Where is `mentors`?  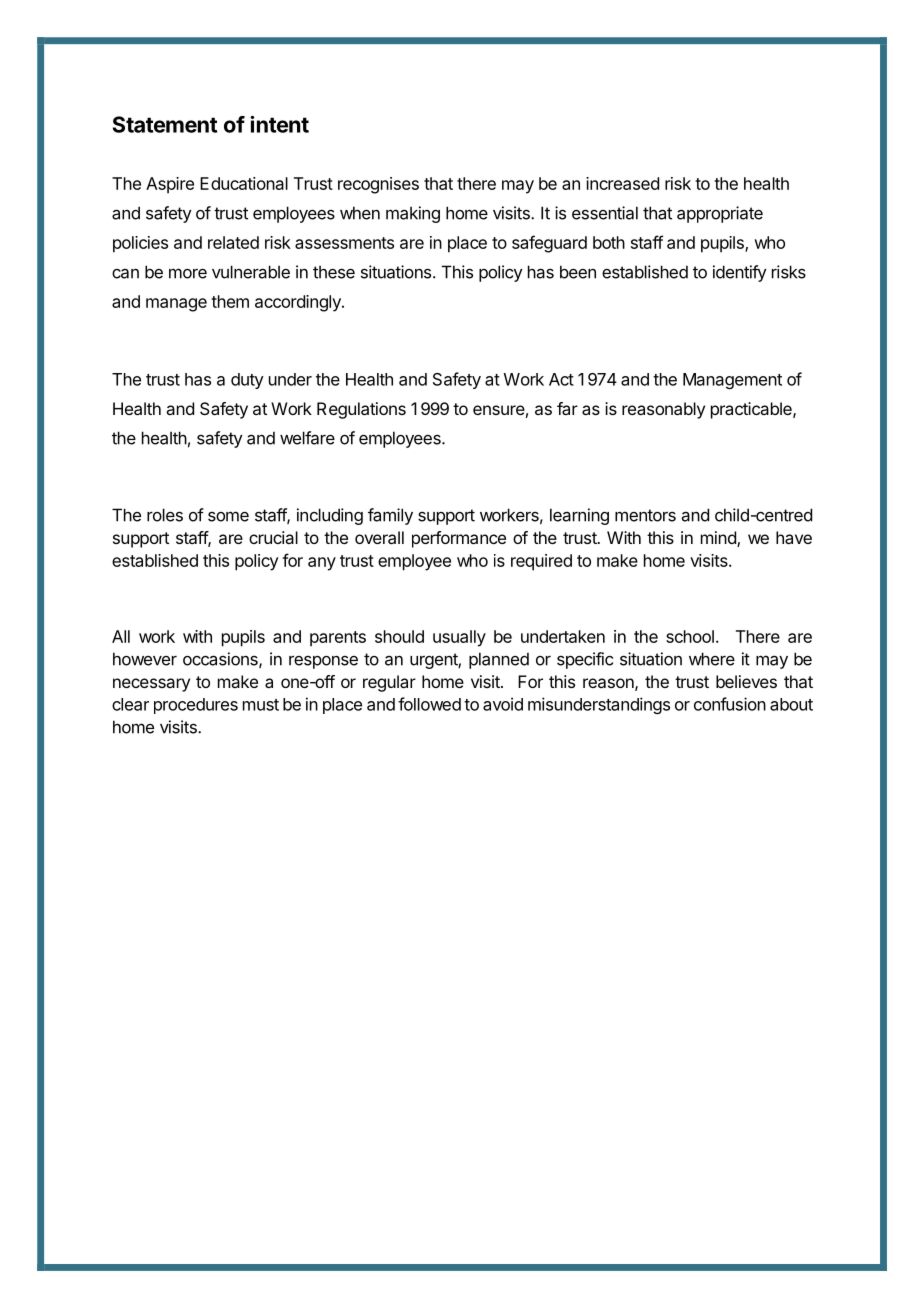 mentors is located at coordinates (645, 515).
